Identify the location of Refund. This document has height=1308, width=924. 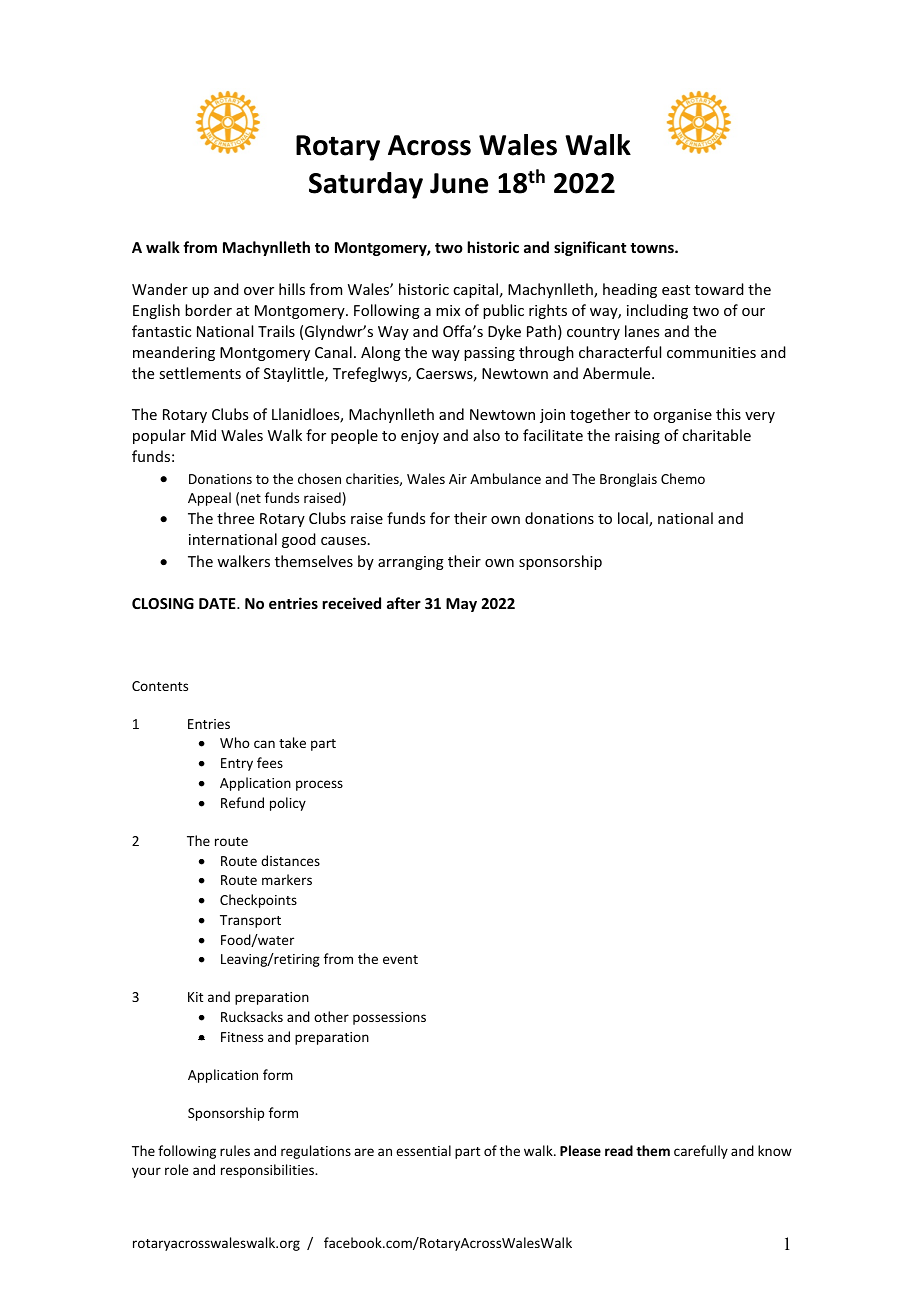
(242, 802).
